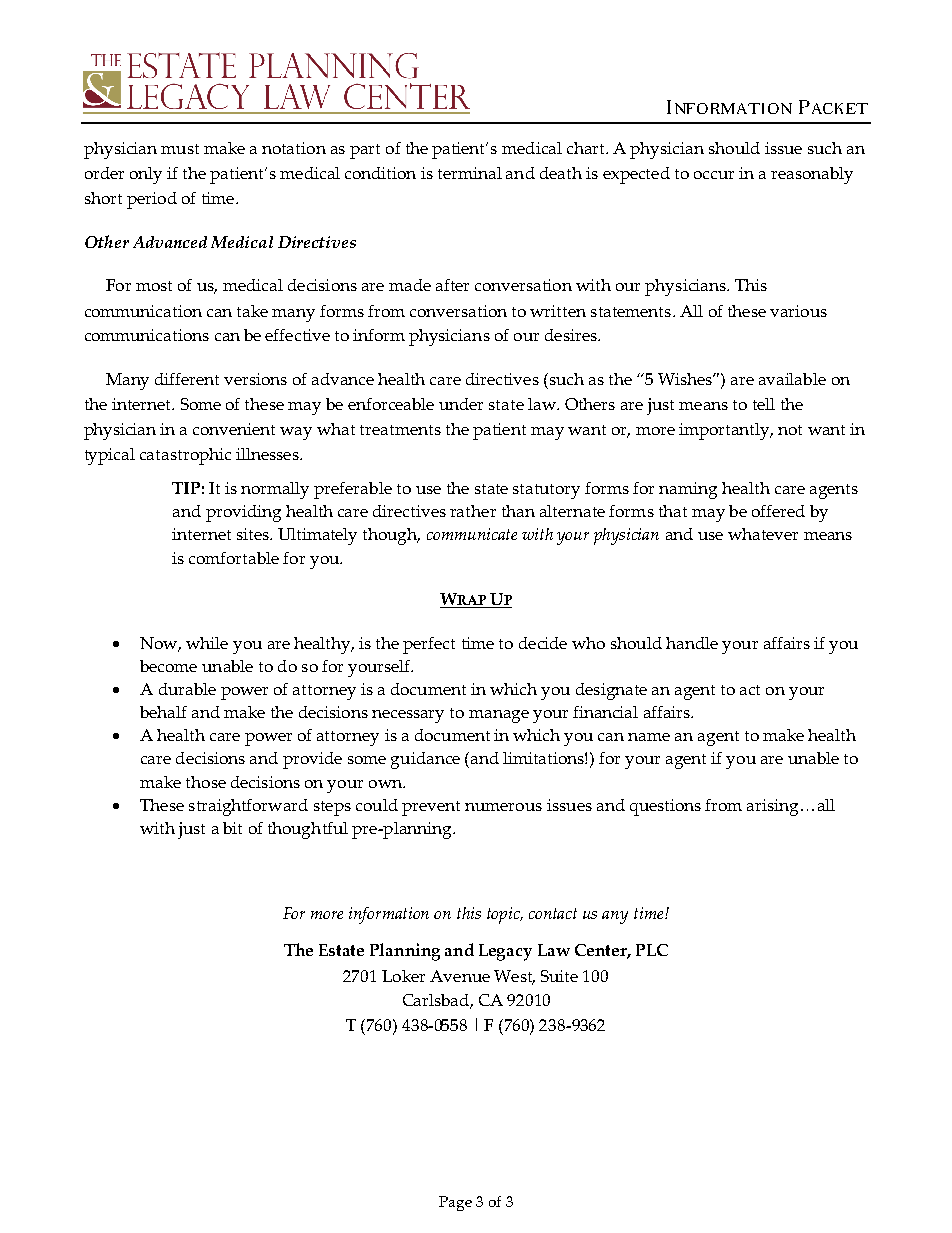 The image size is (952, 1233). Describe the element at coordinates (425, 760) in the image. I see `guidance` at that location.
